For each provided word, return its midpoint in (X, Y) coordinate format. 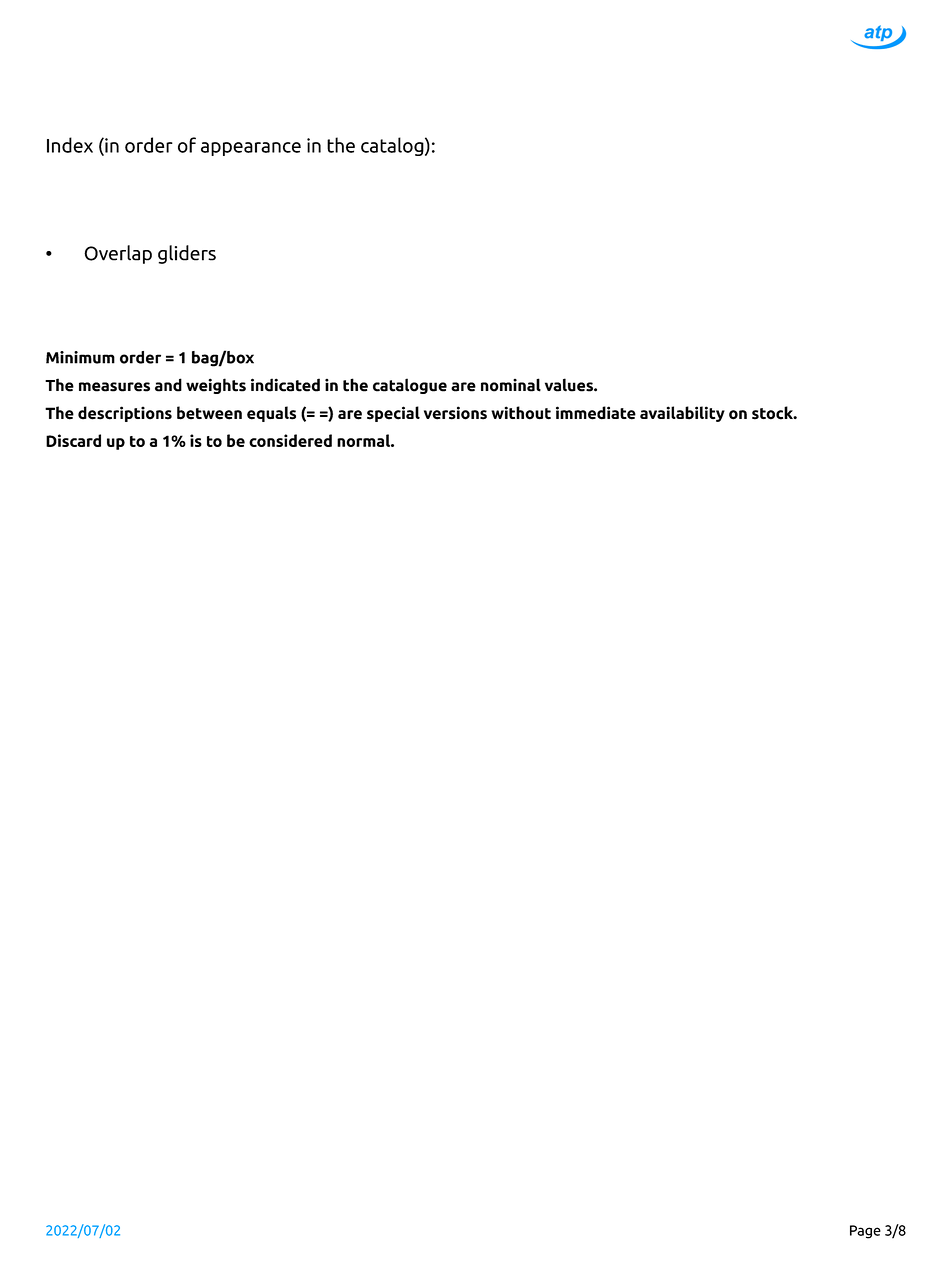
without (521, 413)
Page (865, 1232)
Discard (73, 440)
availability (682, 414)
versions (455, 413)
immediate (596, 413)
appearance (251, 149)
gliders (187, 254)
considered (290, 440)
